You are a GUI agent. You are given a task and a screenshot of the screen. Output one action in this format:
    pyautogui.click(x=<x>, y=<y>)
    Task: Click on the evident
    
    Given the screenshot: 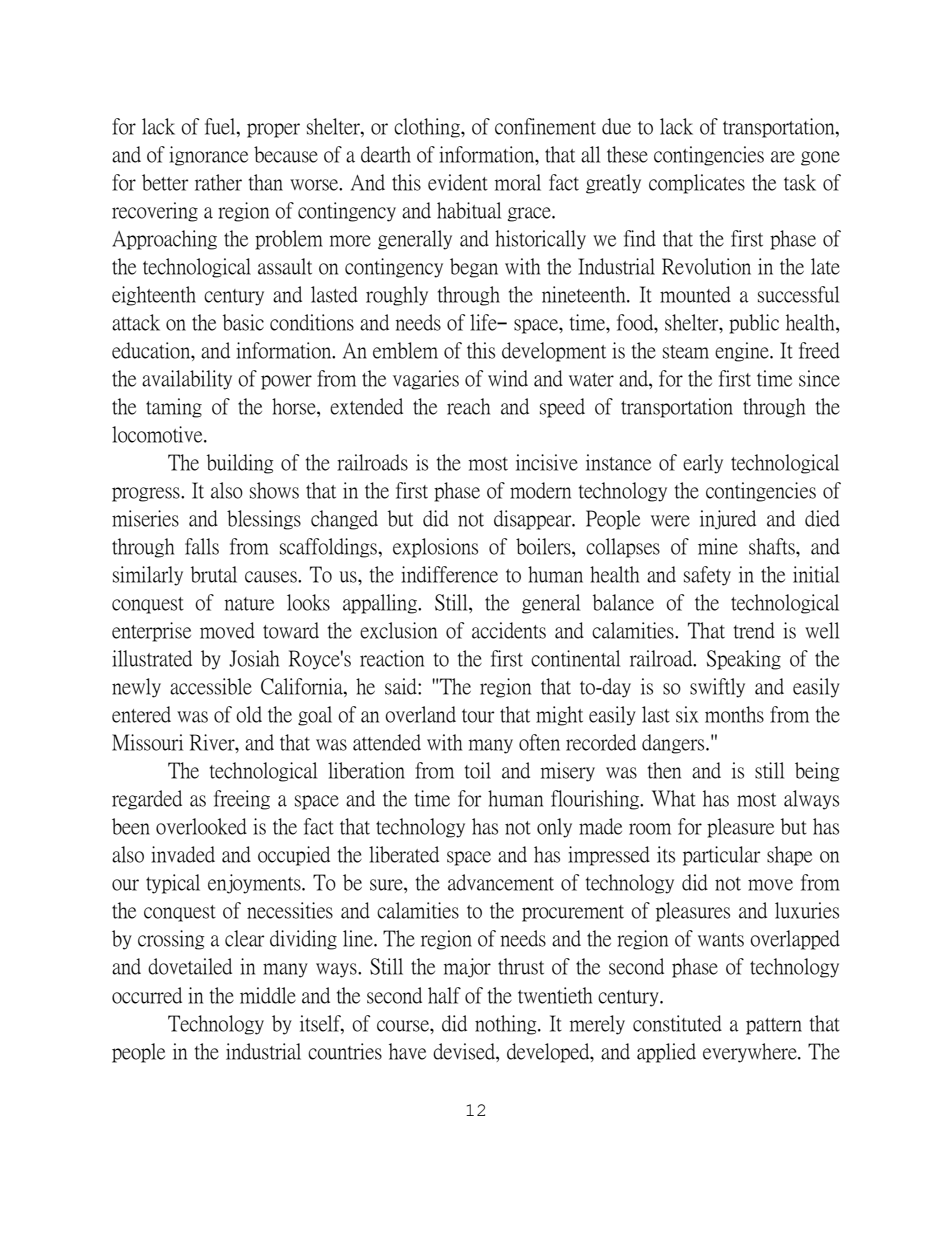 What is the action you would take?
    pyautogui.click(x=458, y=182)
